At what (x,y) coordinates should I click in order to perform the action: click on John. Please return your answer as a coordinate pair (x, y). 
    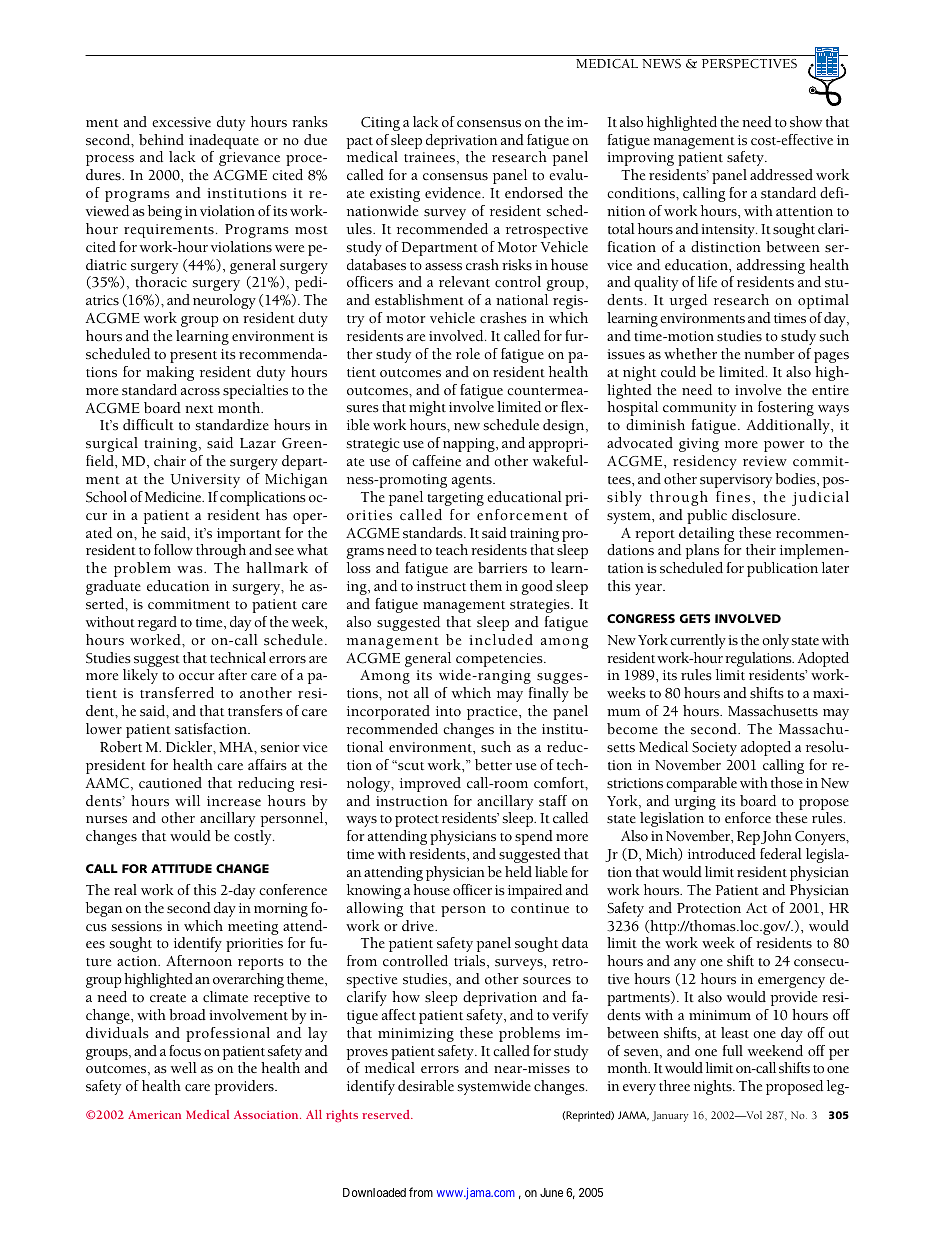
    Looking at the image, I should click on (776, 837).
